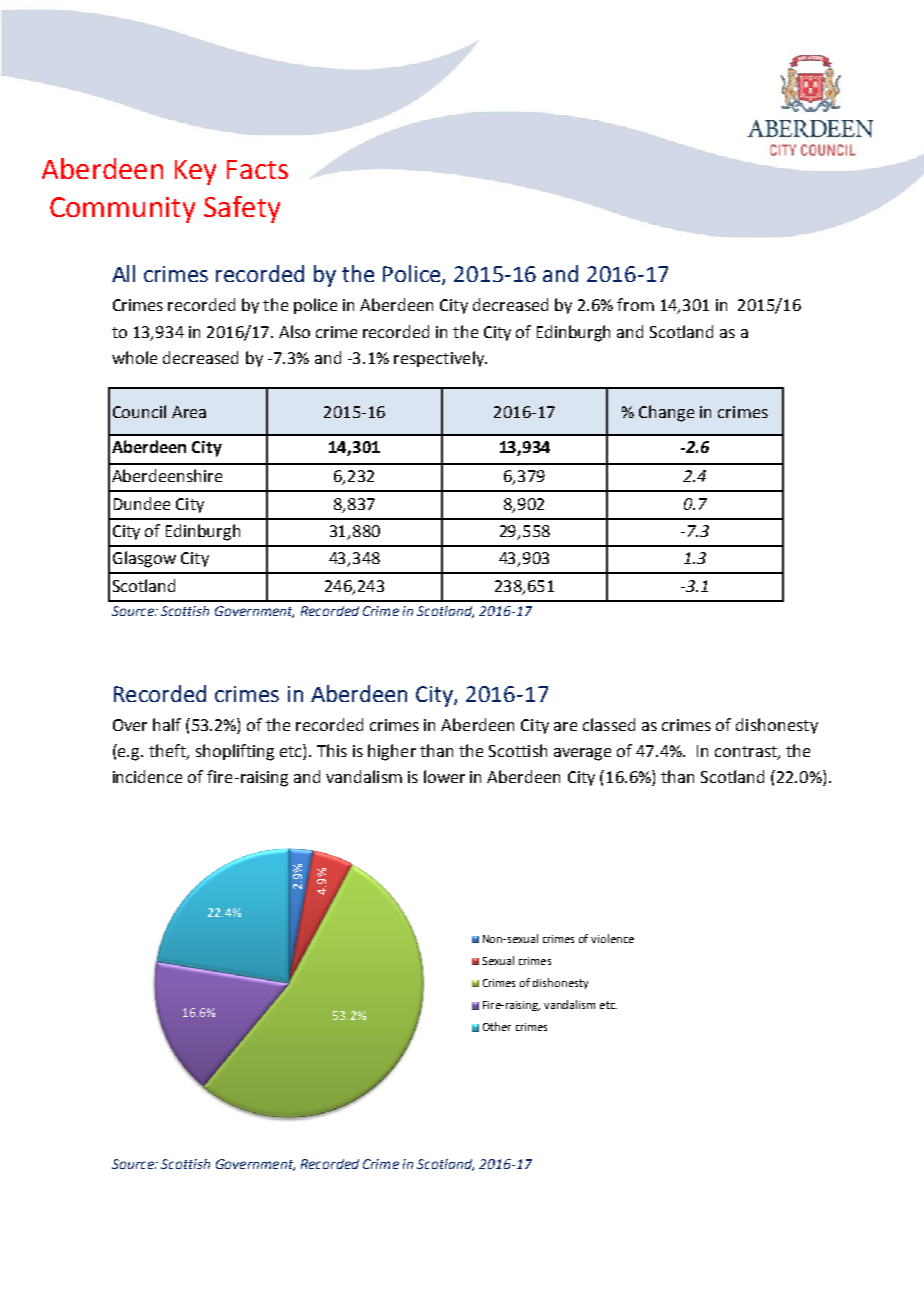 The height and width of the image is (1308, 924). Describe the element at coordinates (167, 724) in the image. I see `half` at that location.
